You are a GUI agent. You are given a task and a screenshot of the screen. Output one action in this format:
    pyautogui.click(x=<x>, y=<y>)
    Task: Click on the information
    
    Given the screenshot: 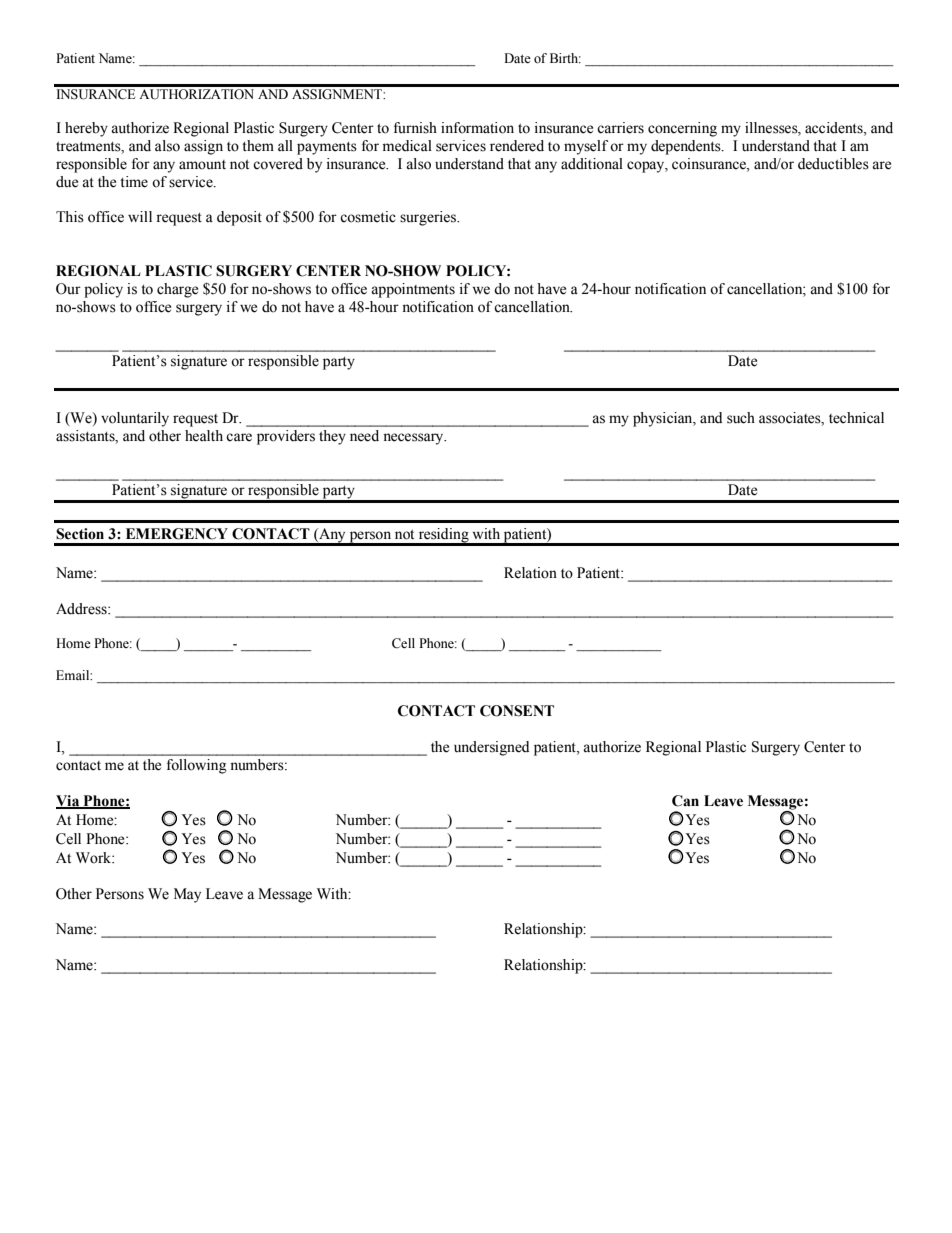 What is the action you would take?
    pyautogui.click(x=477, y=128)
